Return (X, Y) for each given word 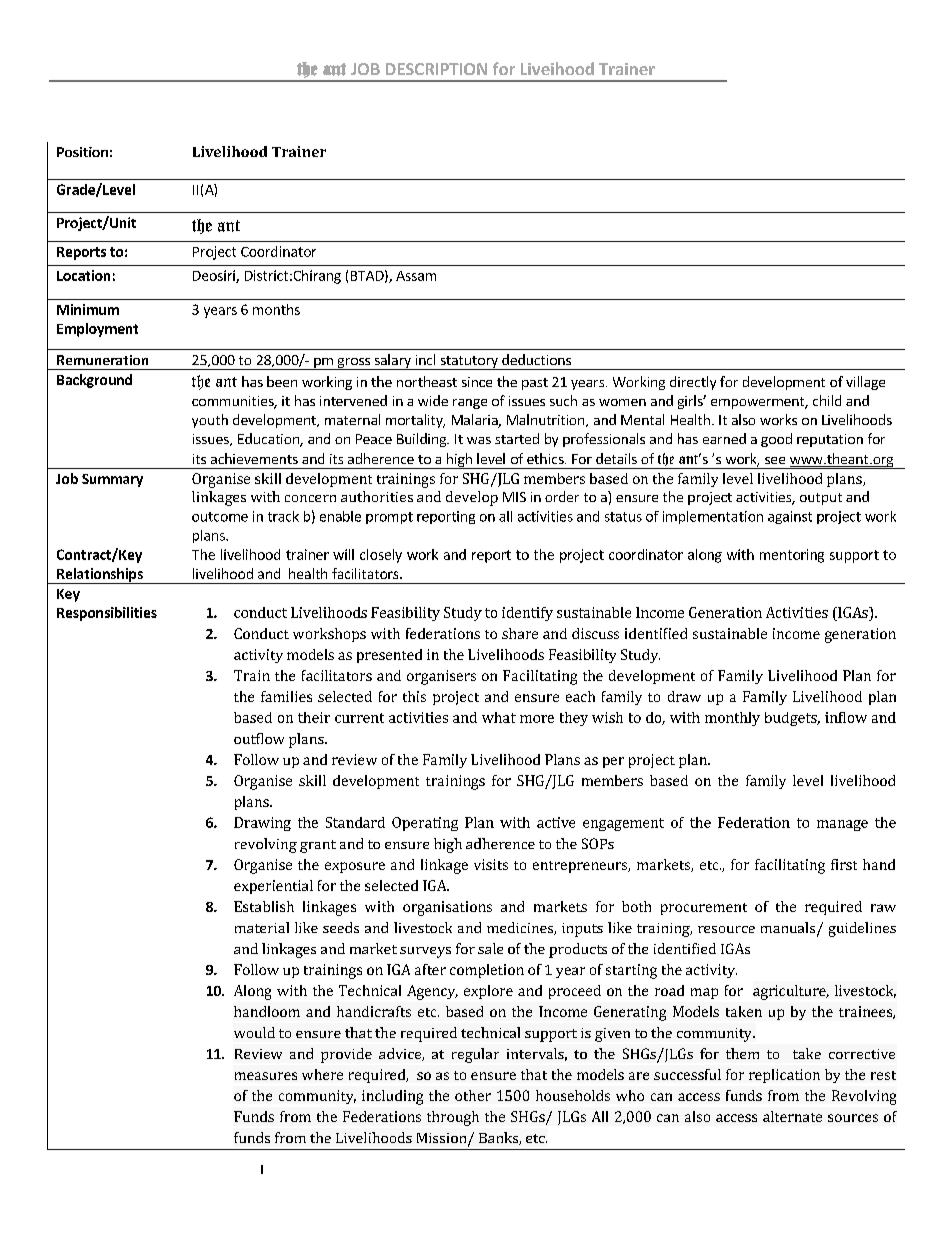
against (790, 517)
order (562, 496)
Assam (416, 276)
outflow (259, 738)
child (827, 400)
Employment (97, 330)
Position (82, 152)
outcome (220, 517)
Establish (264, 906)
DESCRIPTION (436, 69)
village (865, 383)
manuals (789, 929)
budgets (792, 719)
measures (266, 1076)
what (499, 717)
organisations (447, 908)
